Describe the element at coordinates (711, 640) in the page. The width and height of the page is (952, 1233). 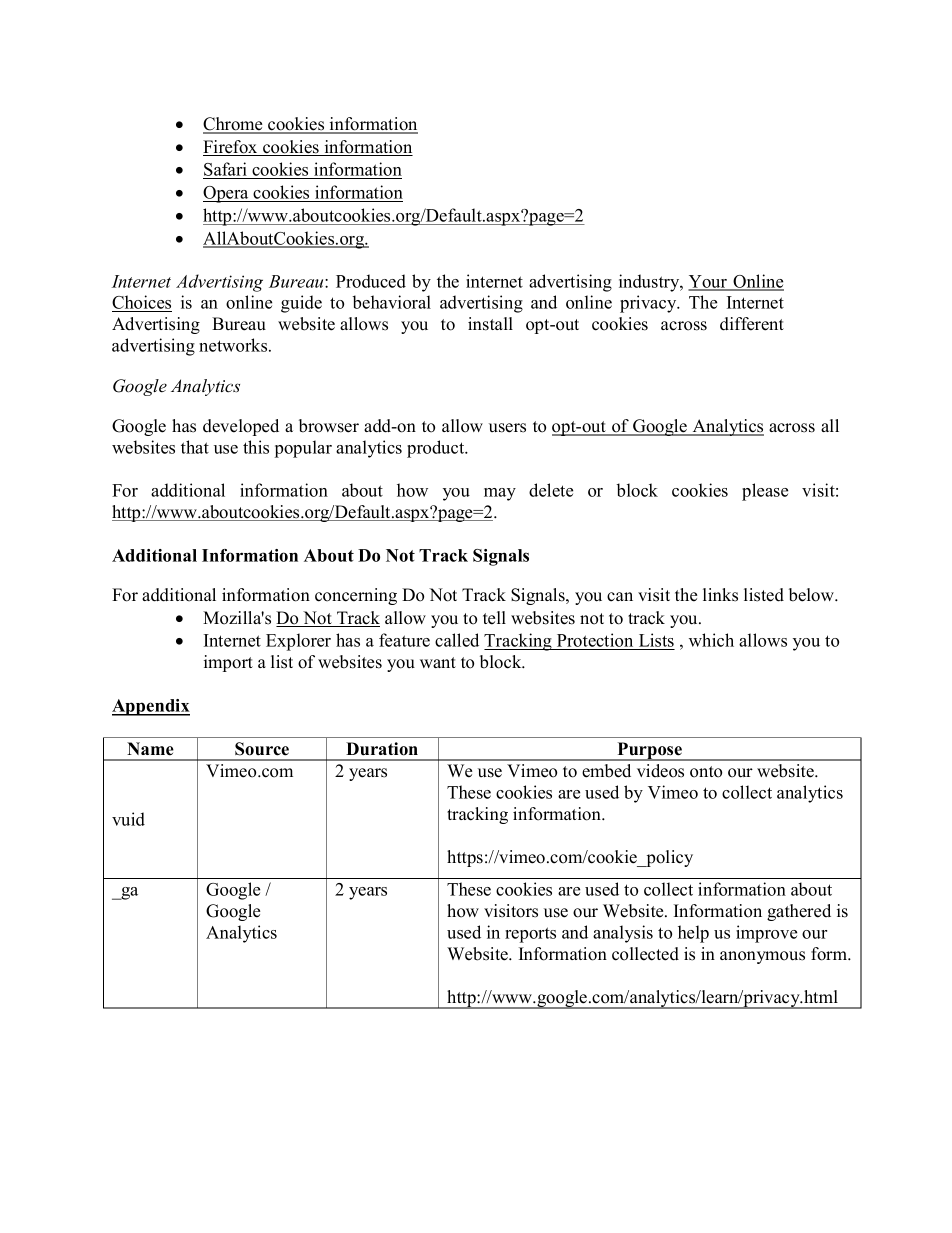
I see `which` at that location.
